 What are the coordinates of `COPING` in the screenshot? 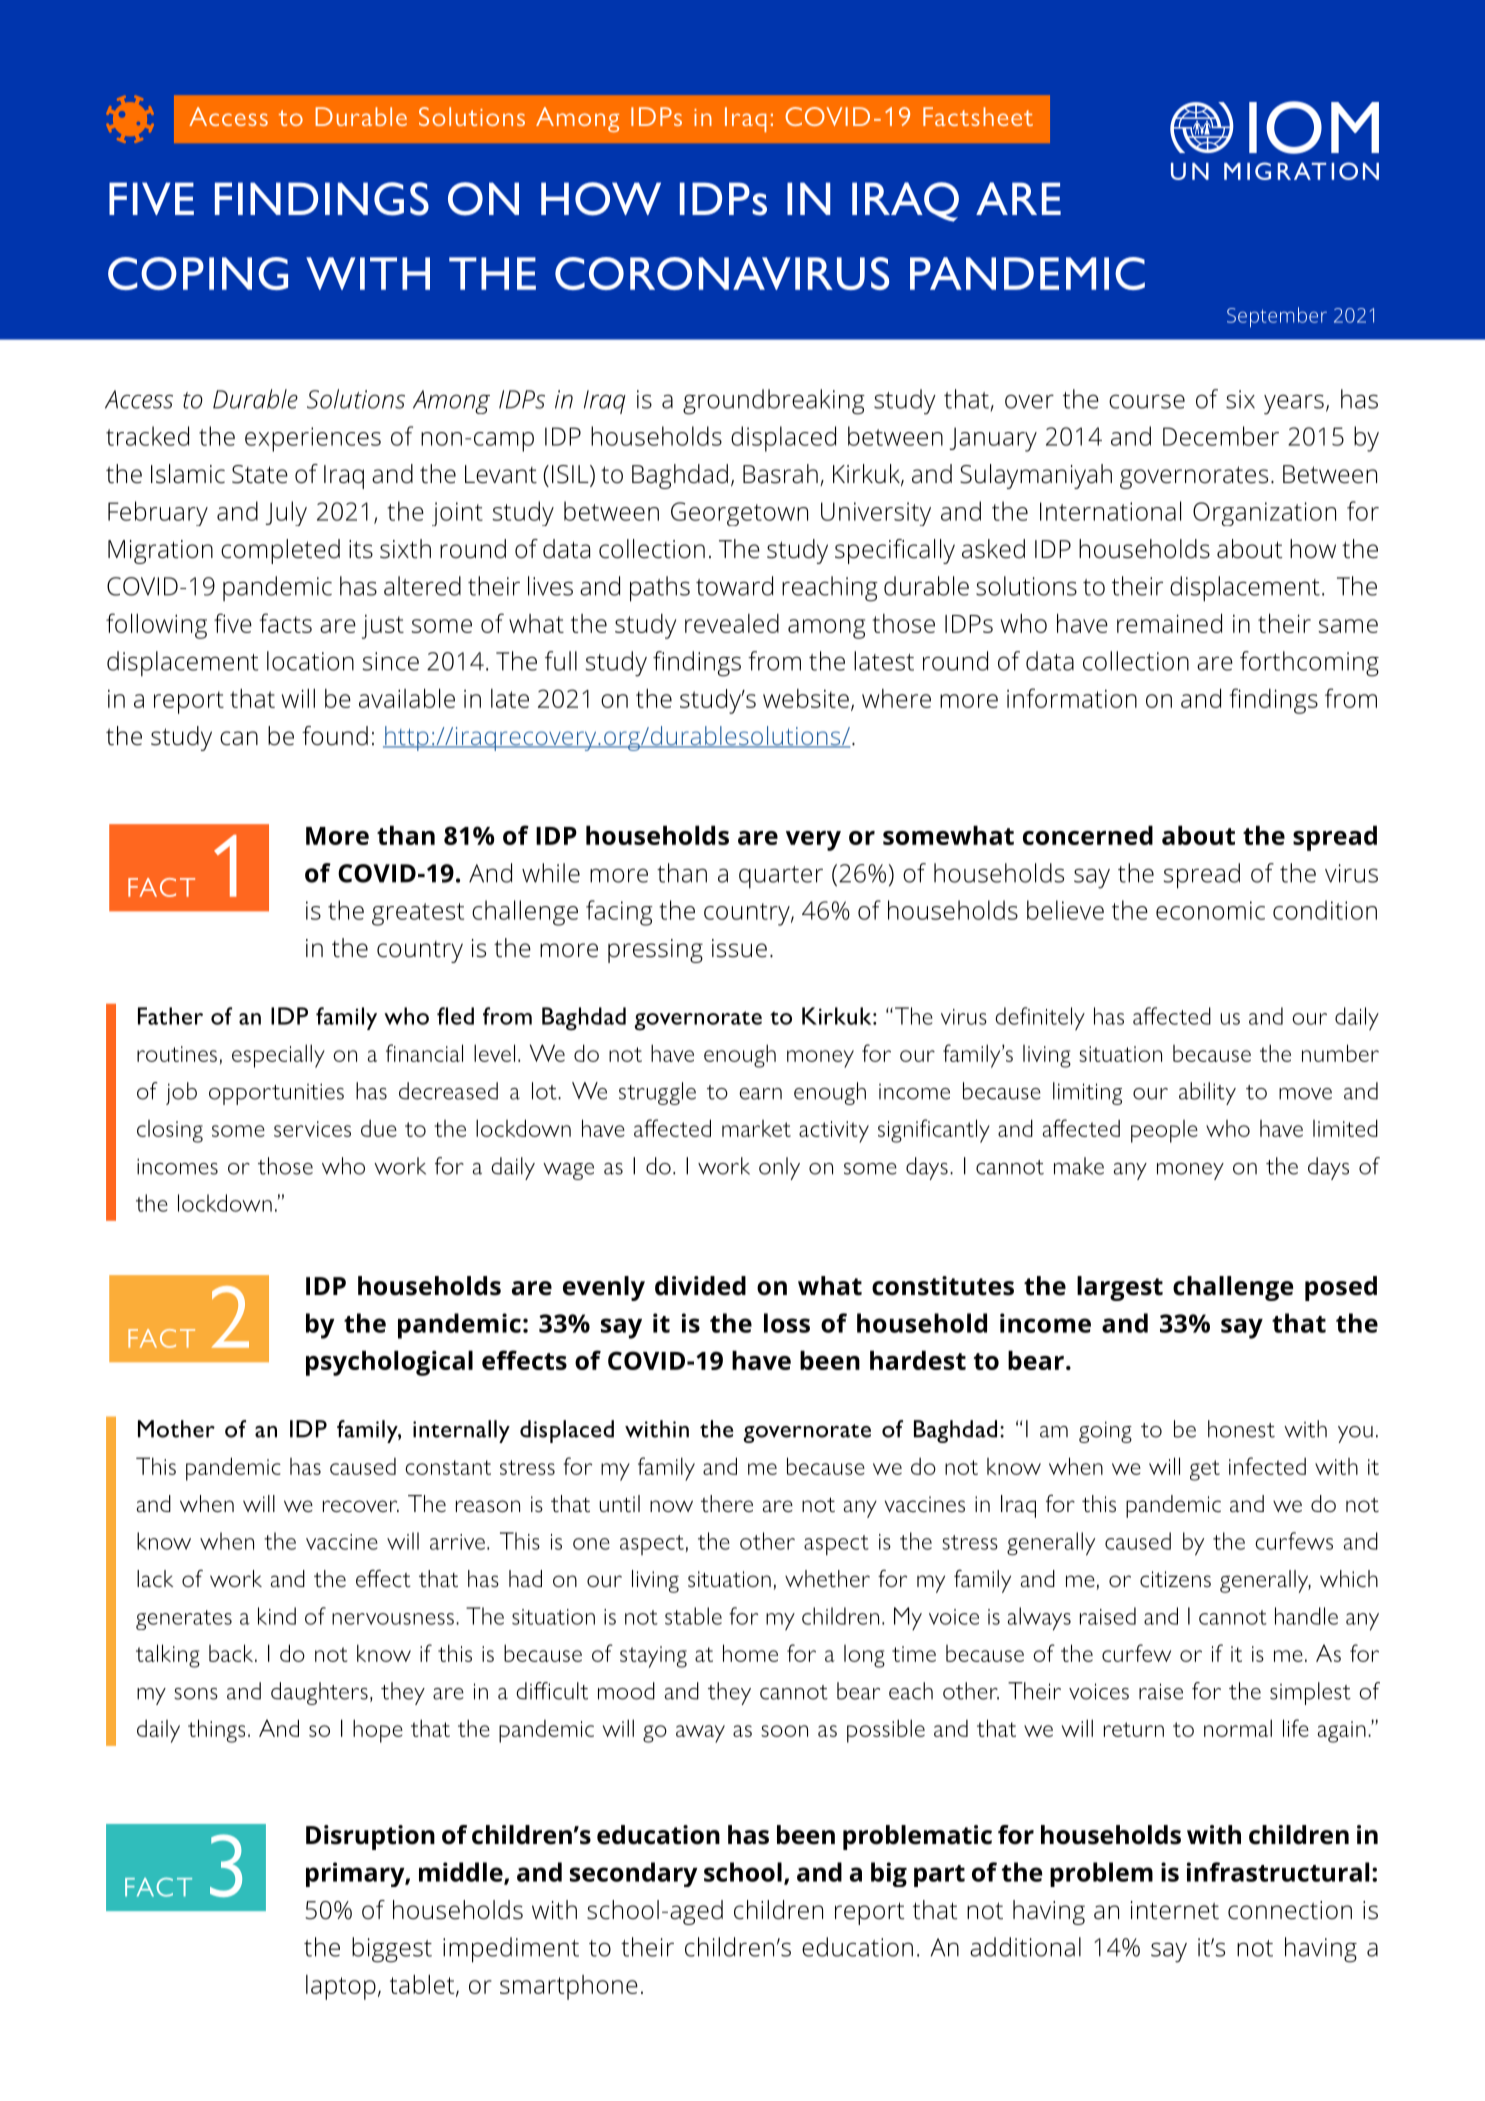 It's located at (198, 273).
